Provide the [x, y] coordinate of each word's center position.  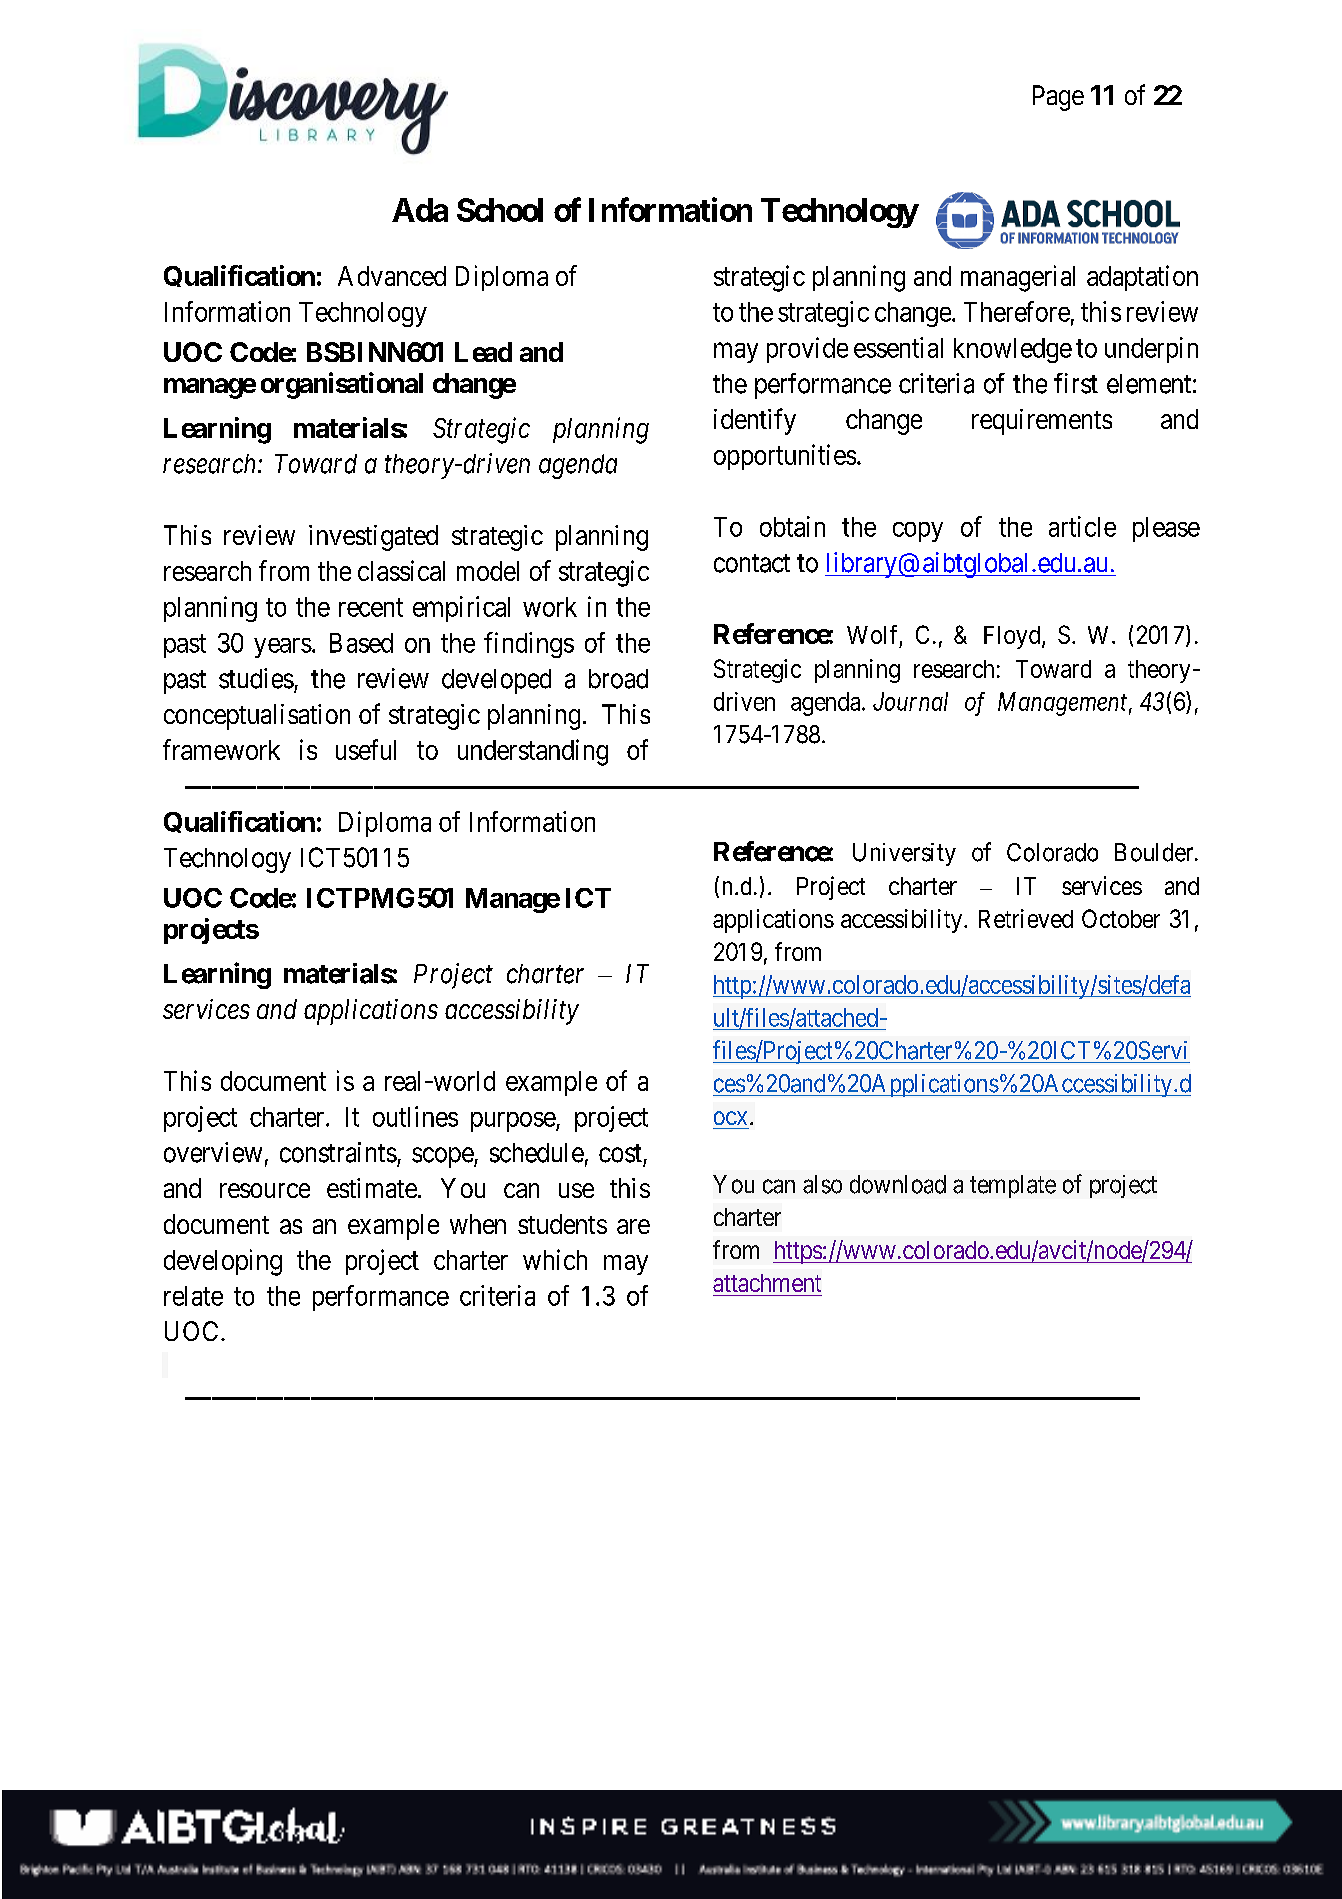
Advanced [392, 276]
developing [223, 1262]
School [500, 210]
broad [618, 679]
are [633, 1226]
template [1013, 1186]
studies [256, 678]
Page [1058, 98]
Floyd [1013, 637]
